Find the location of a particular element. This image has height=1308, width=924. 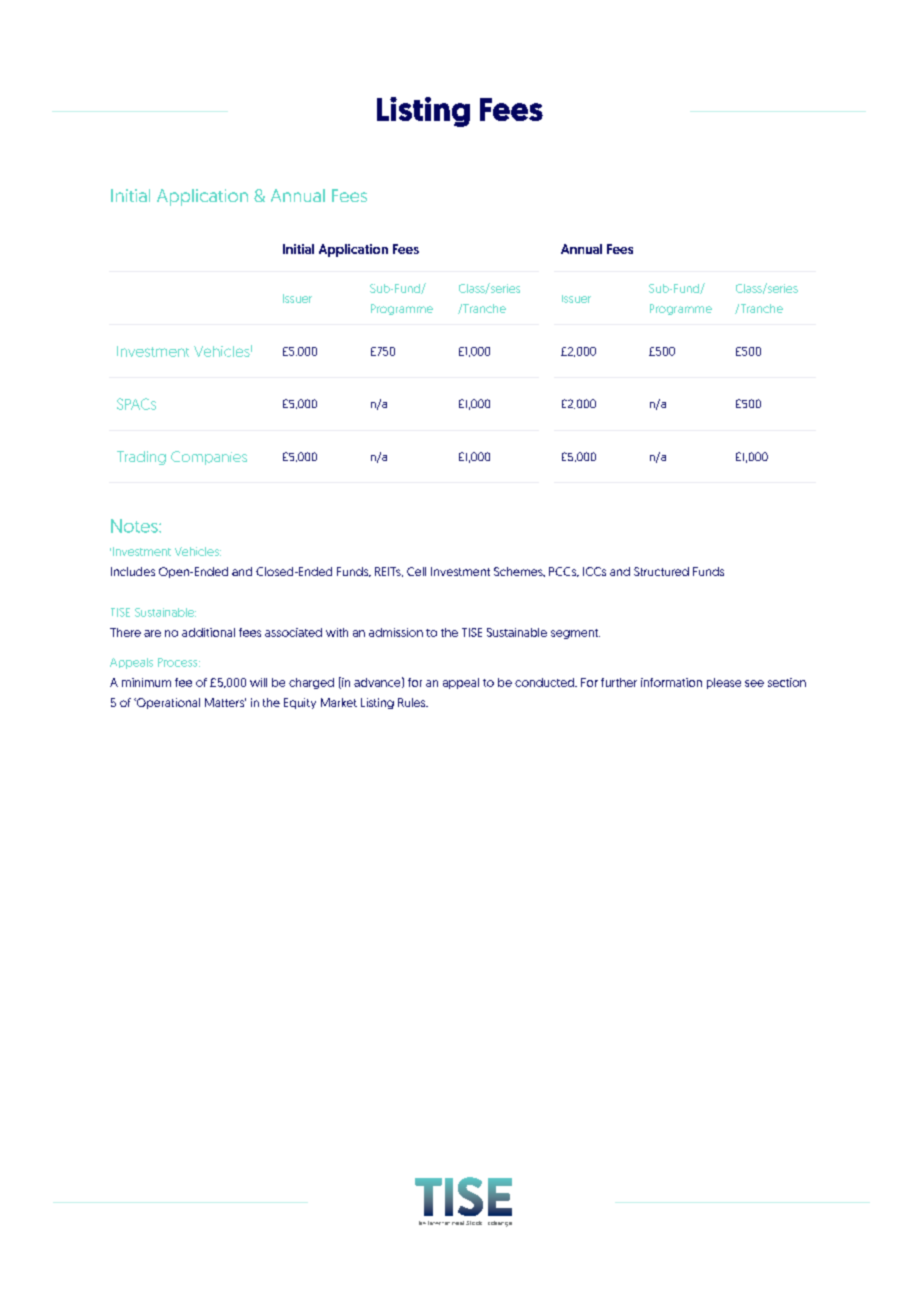

admission is located at coordinates (396, 632).
